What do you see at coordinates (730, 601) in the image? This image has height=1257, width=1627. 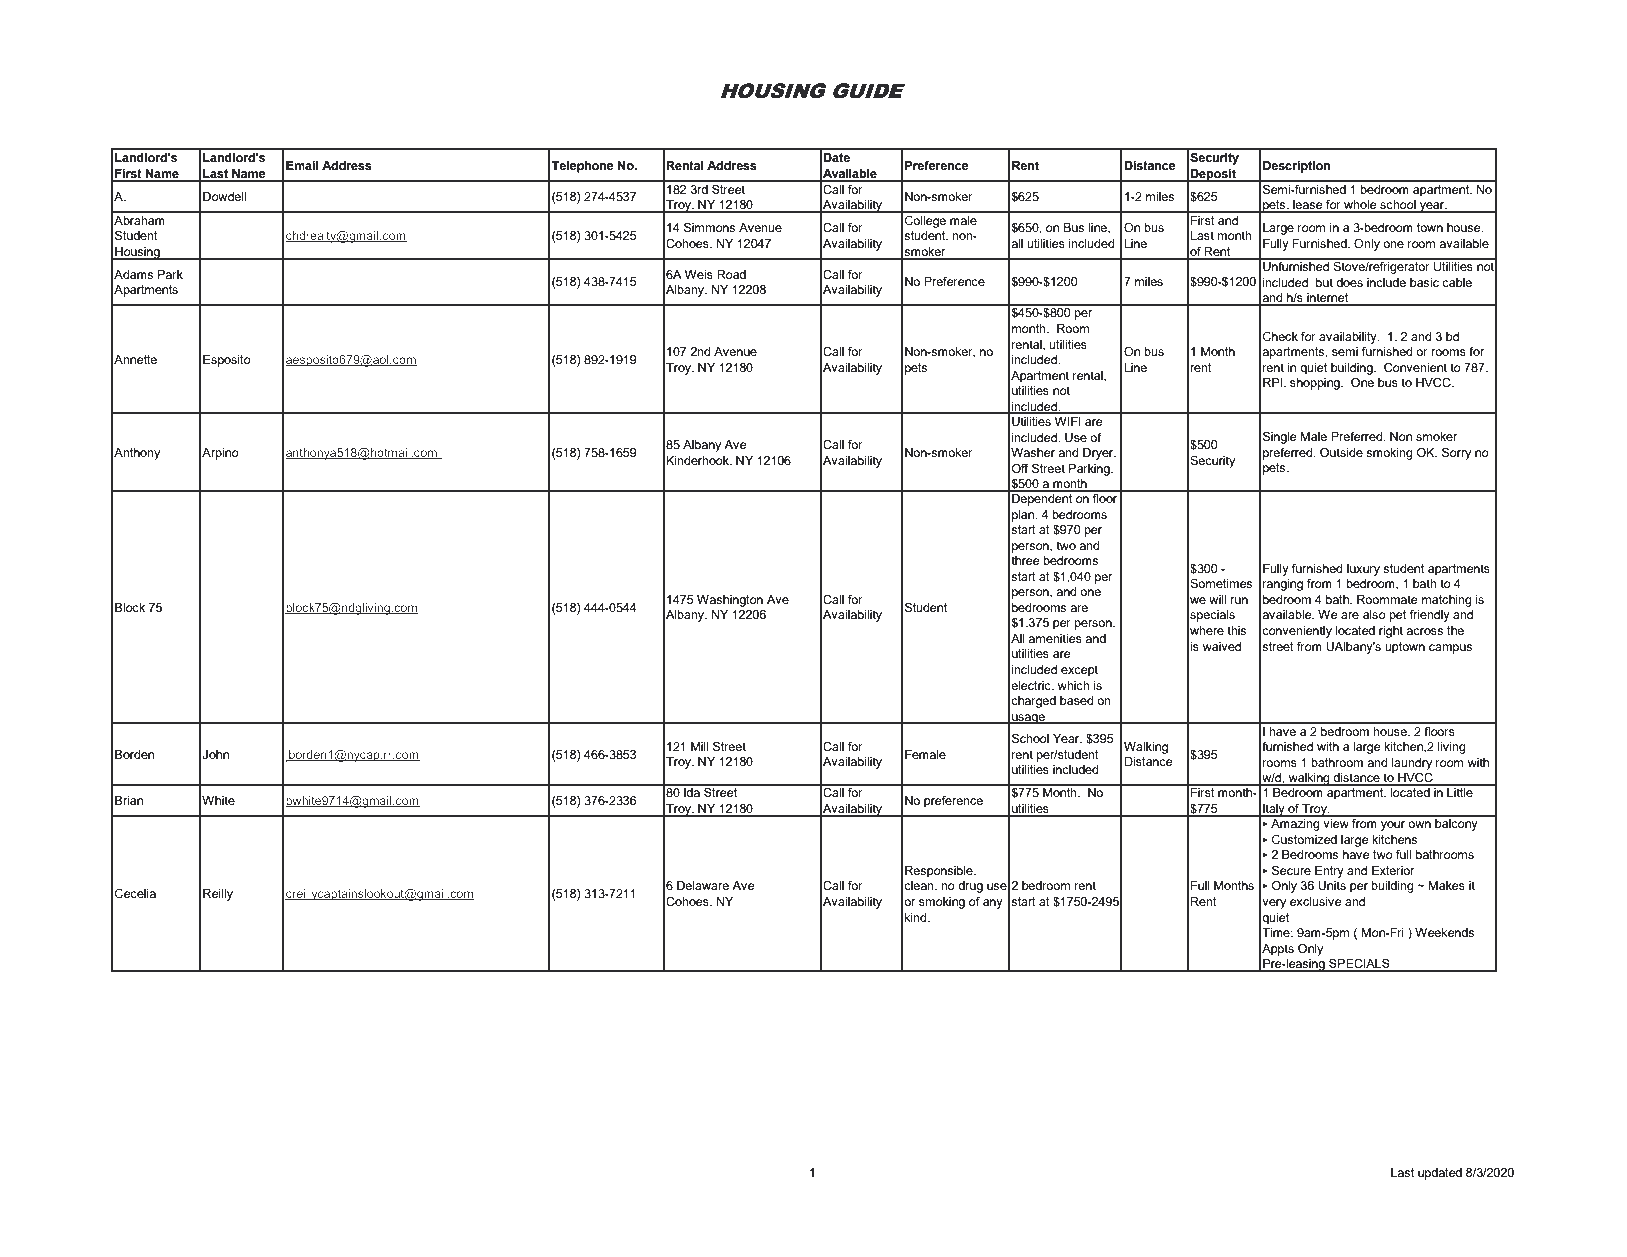 I see `Washington` at bounding box center [730, 601].
